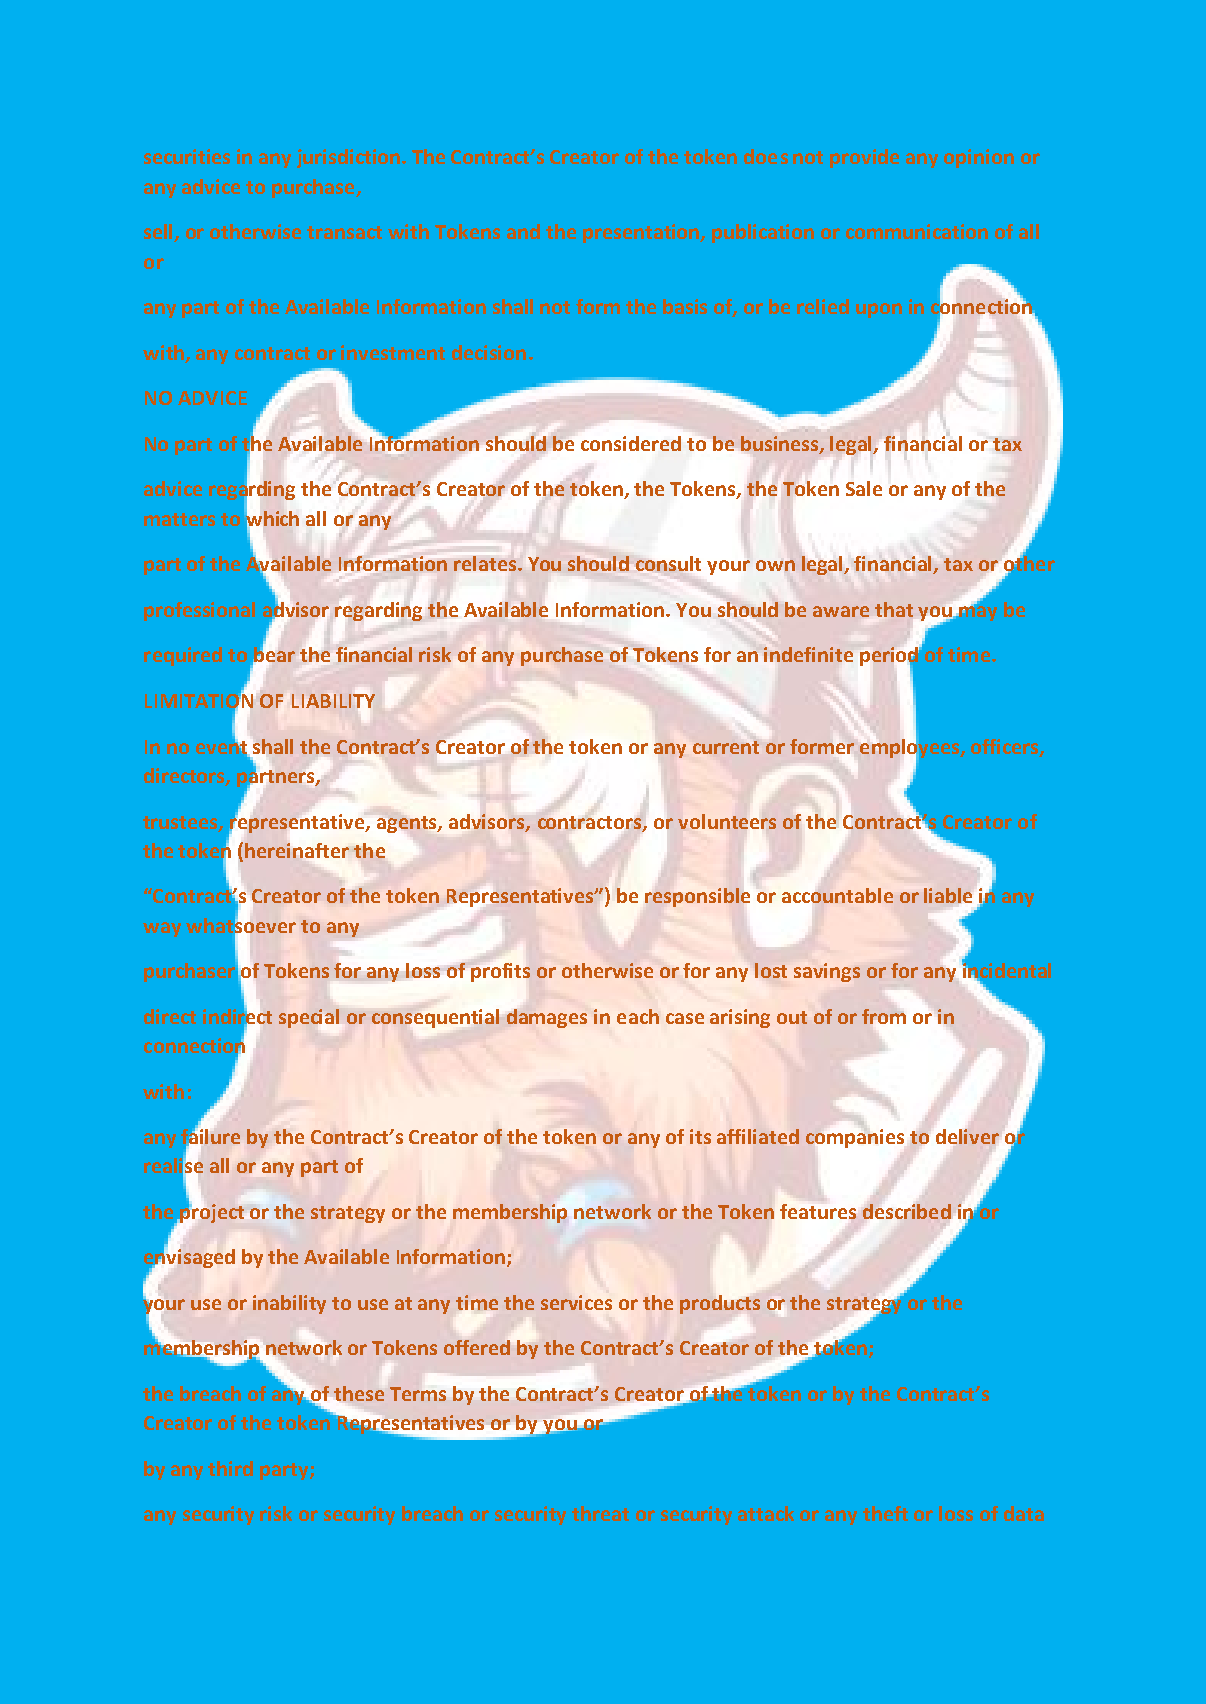 The width and height of the page is (1206, 1704). I want to click on relates, so click(486, 563).
